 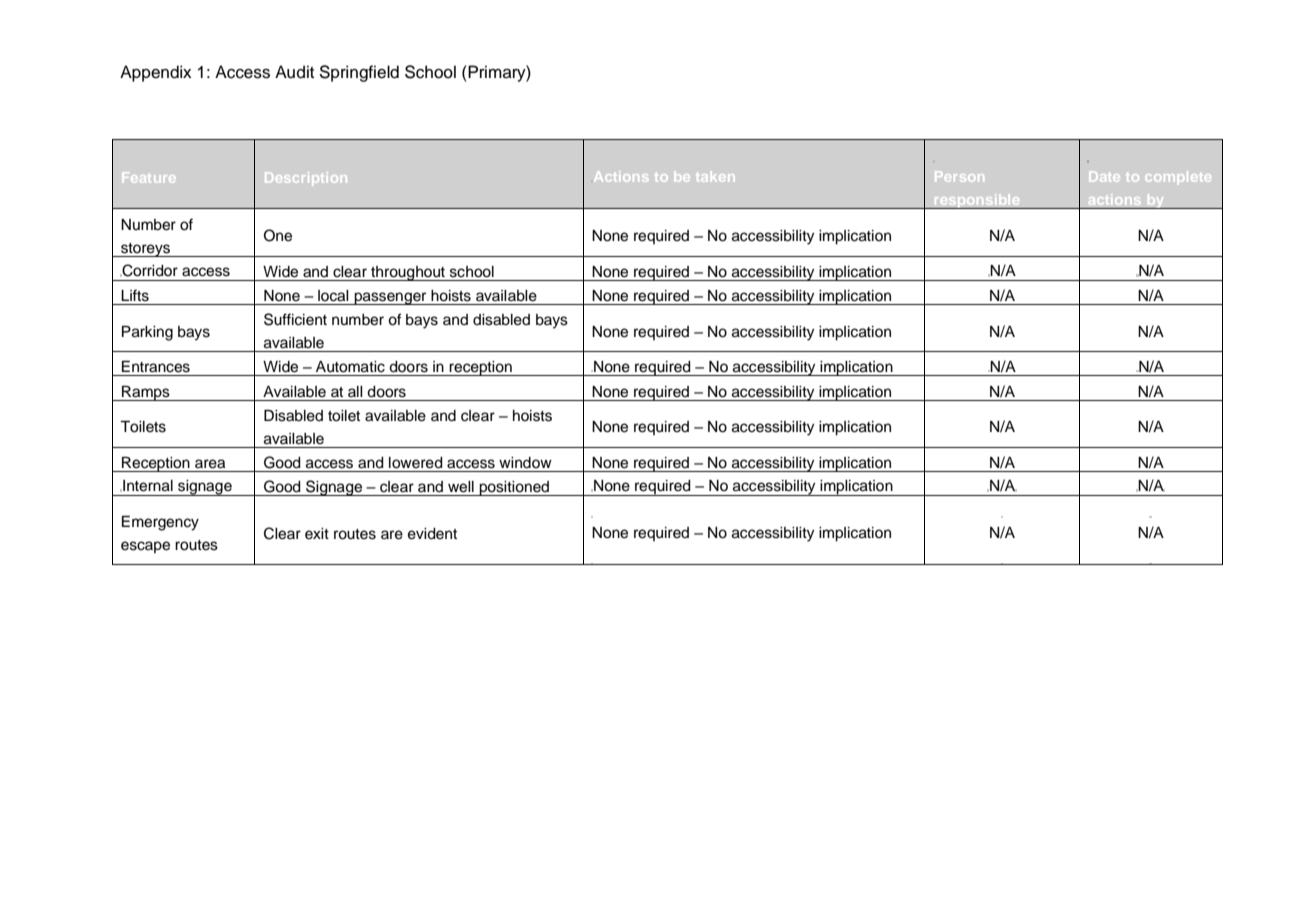 I want to click on Emergency, so click(x=160, y=523).
